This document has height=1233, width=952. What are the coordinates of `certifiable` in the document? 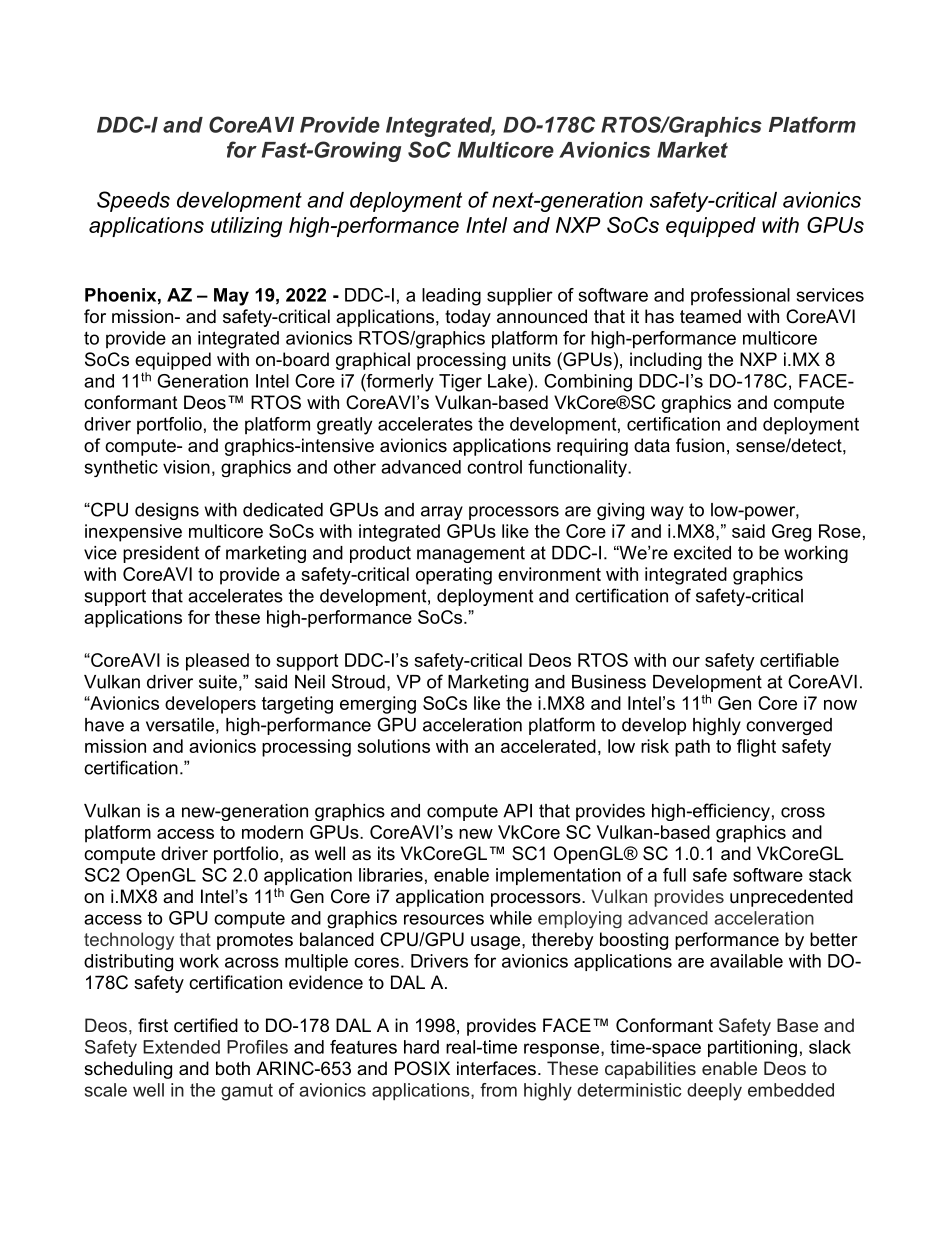 It's located at (799, 660).
